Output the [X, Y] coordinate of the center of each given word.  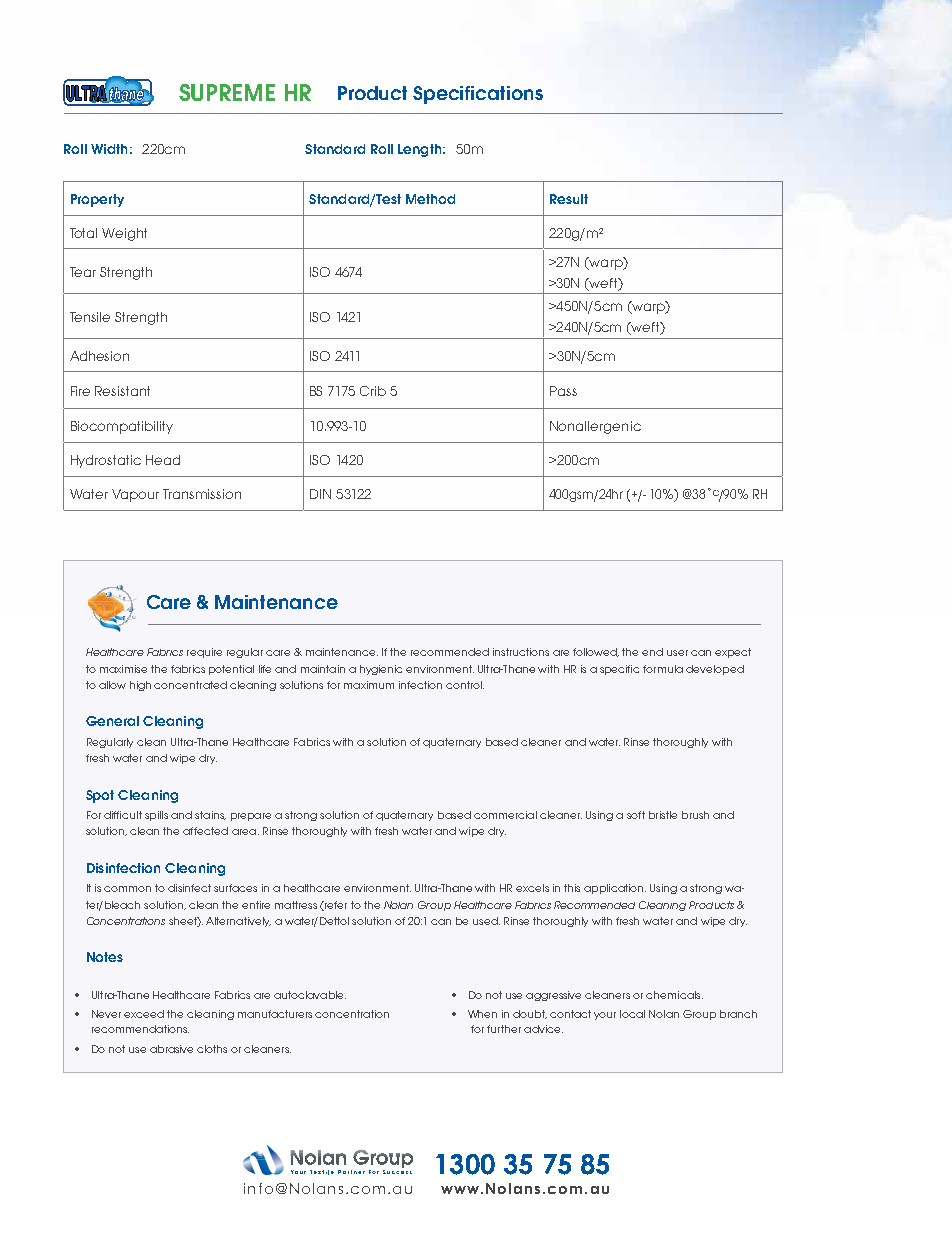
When [482, 1014]
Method [430, 199]
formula [663, 669]
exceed [144, 1014]
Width [109, 149]
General [112, 721]
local [632, 1014]
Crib [373, 391]
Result [569, 199]
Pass [563, 391]
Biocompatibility [122, 427]
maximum [369, 685]
